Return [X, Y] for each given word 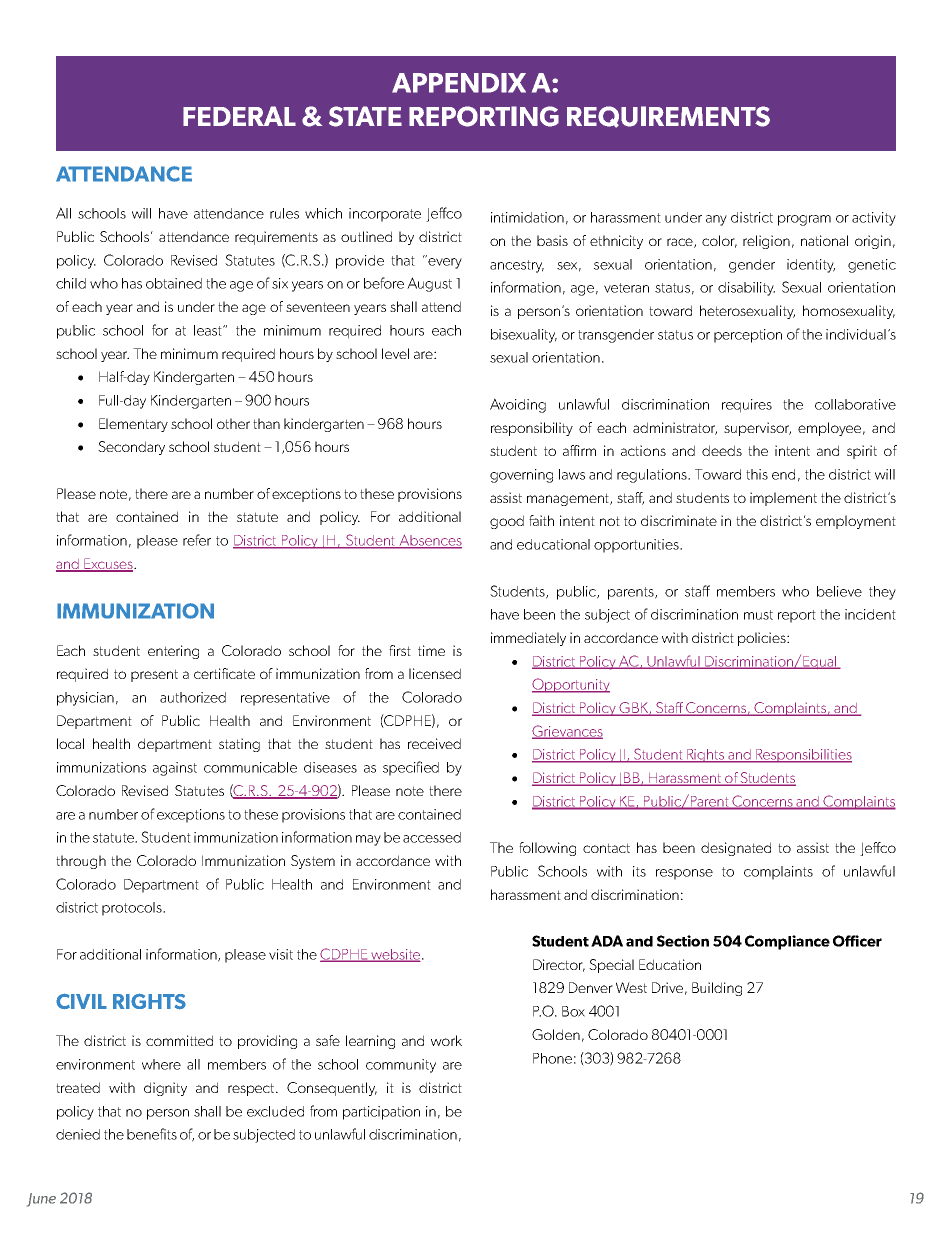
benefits [152, 1134]
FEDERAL [239, 116]
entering [173, 652]
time [431, 650]
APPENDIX [459, 83]
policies [763, 639]
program [804, 220]
